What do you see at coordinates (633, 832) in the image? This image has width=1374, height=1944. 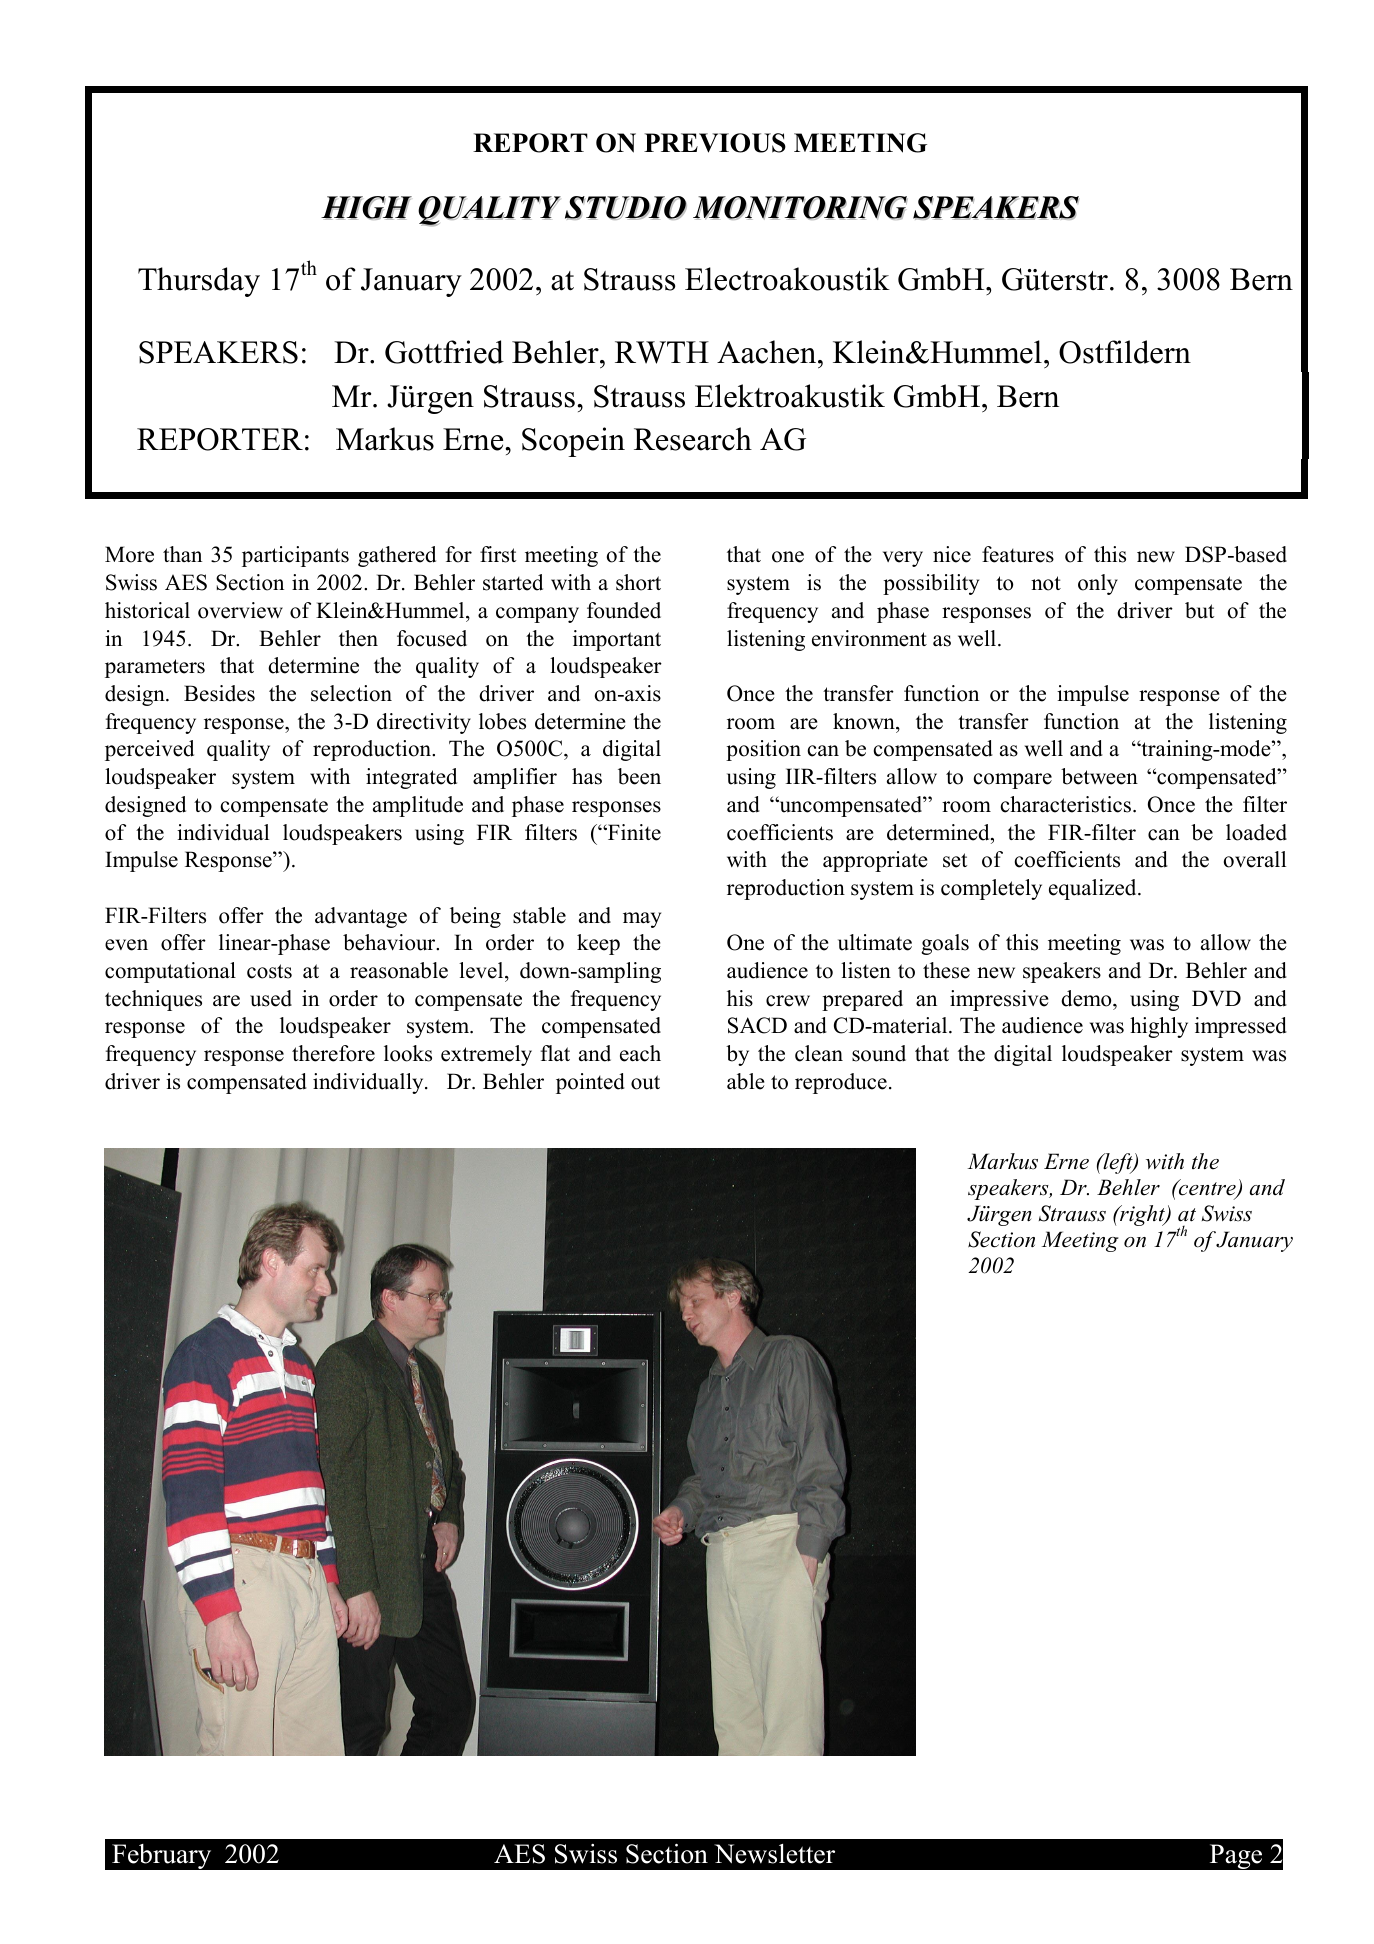 I see `Finite` at bounding box center [633, 832].
